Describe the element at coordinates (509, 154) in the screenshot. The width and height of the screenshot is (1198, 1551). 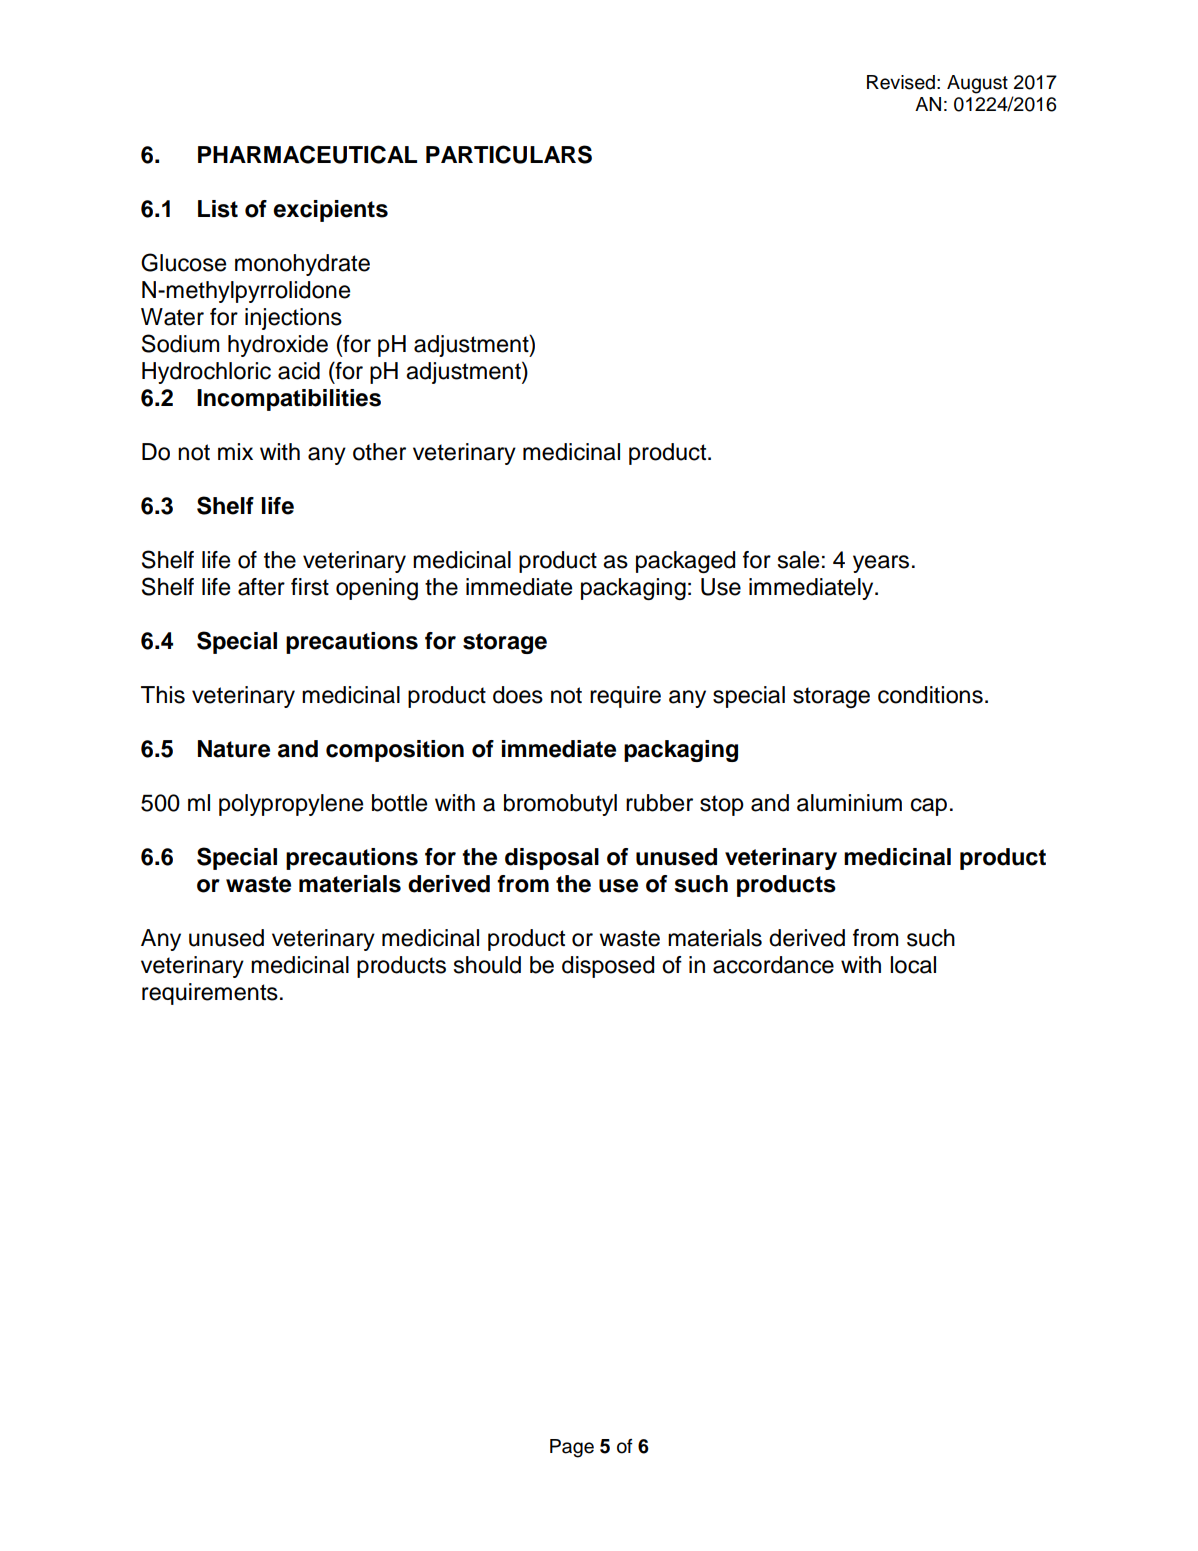
I see `PARTICULARS` at that location.
